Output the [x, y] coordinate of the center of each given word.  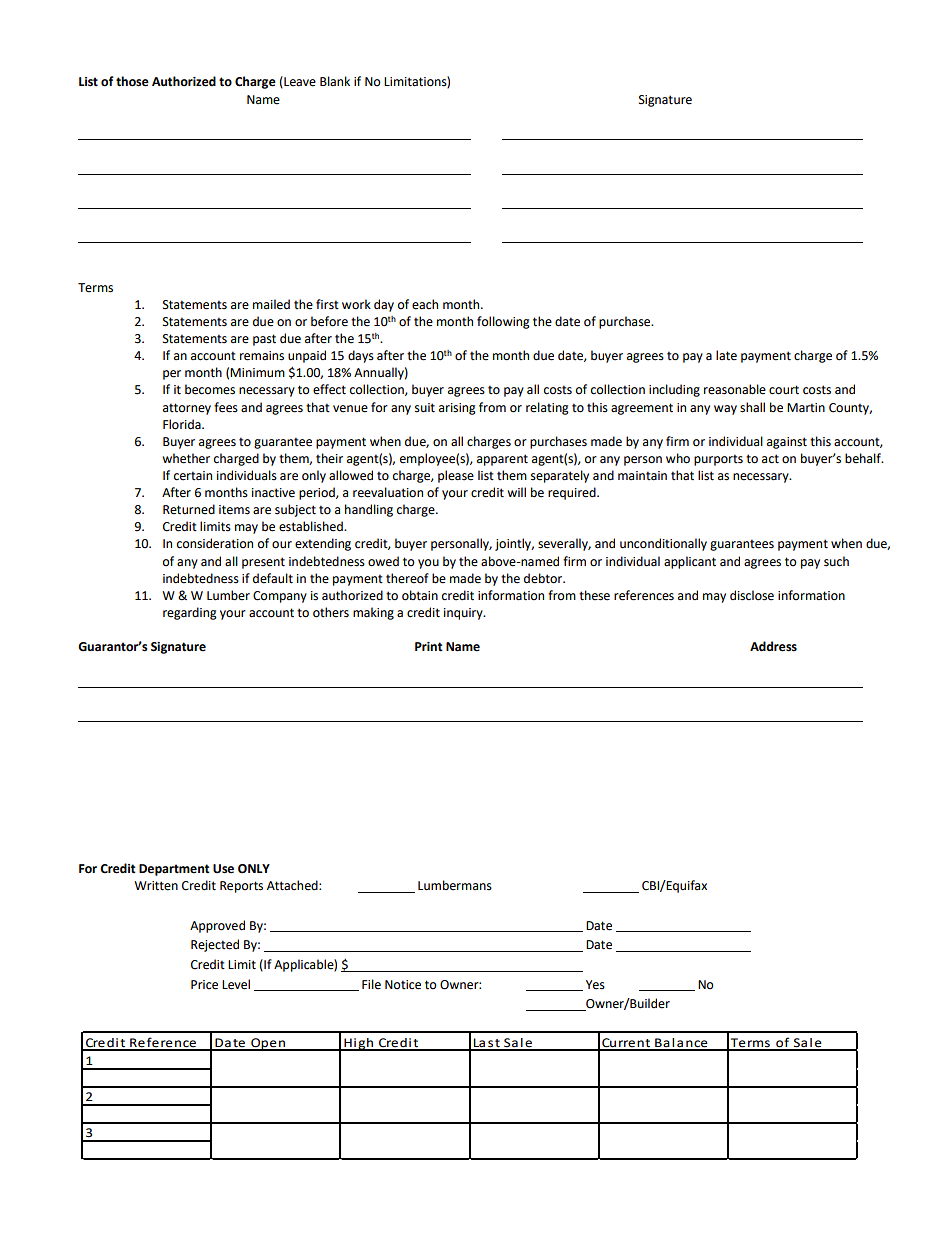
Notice [403, 985]
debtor [544, 578]
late [726, 355]
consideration [215, 543]
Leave [299, 82]
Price [204, 985]
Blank [335, 81]
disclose [752, 595]
